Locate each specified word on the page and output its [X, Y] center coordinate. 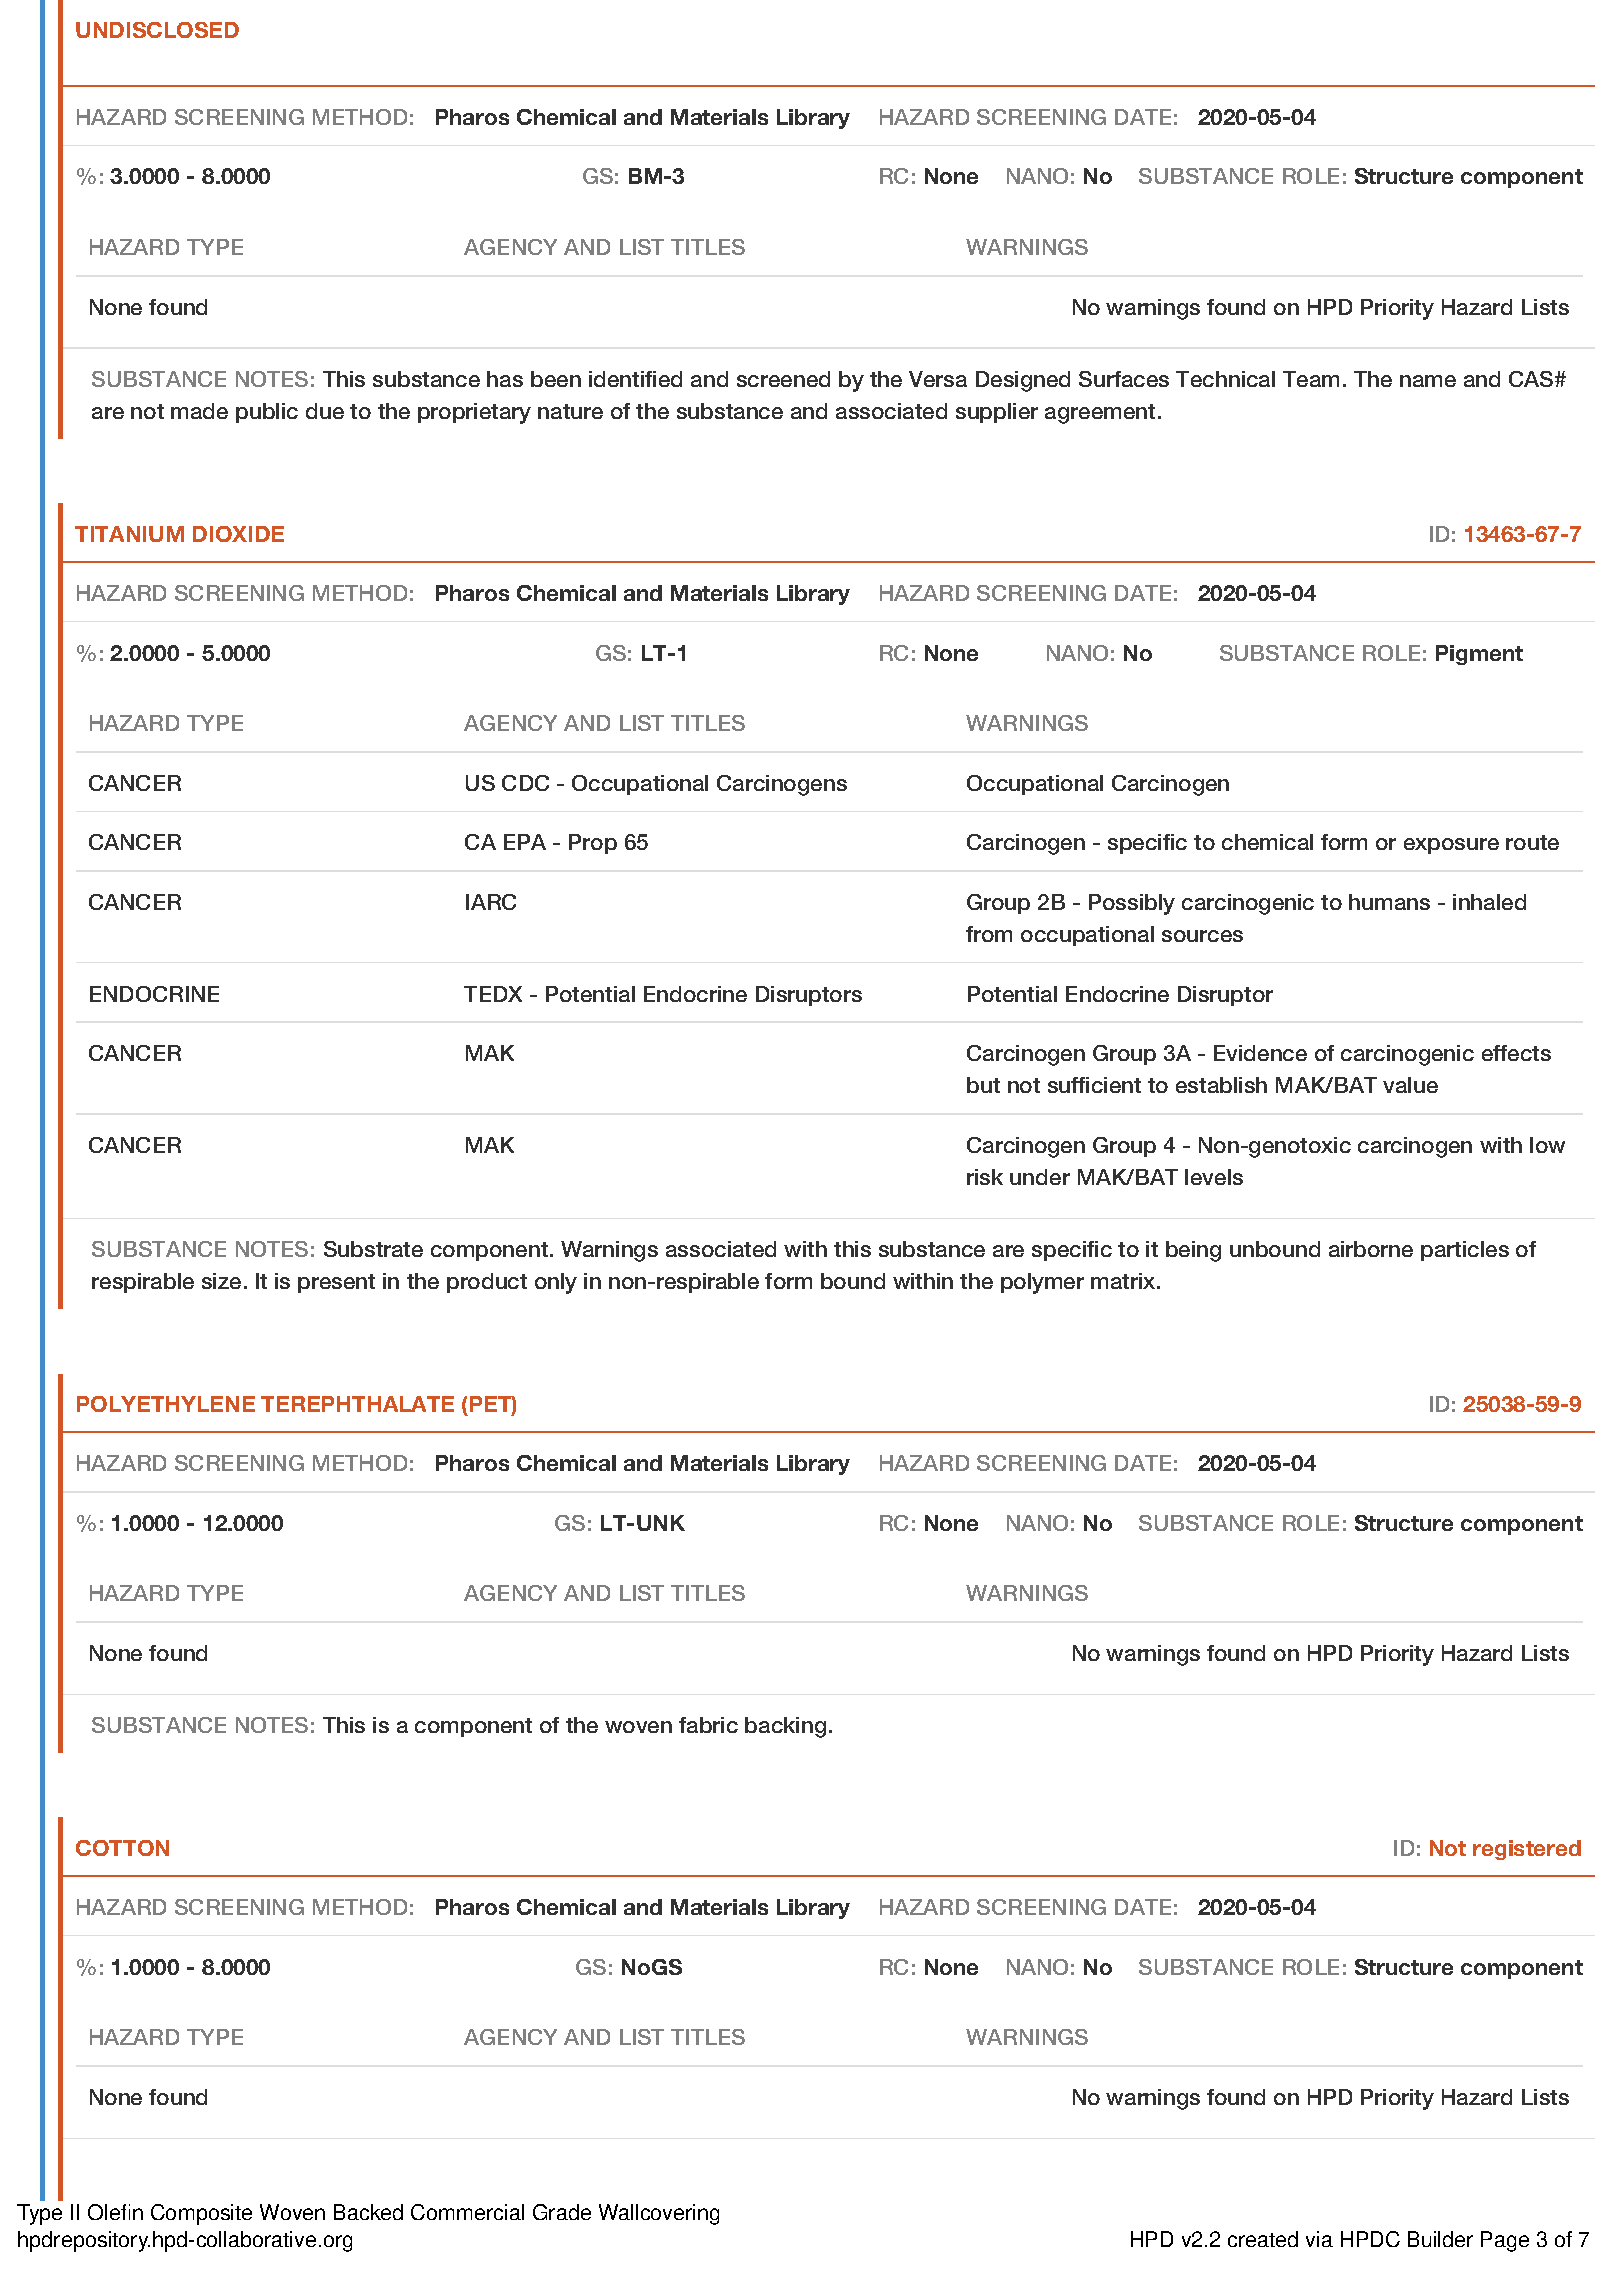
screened [783, 379]
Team [1311, 379]
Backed [368, 2212]
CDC [525, 783]
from [989, 934]
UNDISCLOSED [157, 30]
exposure [1451, 846]
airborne [1371, 1249]
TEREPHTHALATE [357, 1404]
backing [785, 1727]
